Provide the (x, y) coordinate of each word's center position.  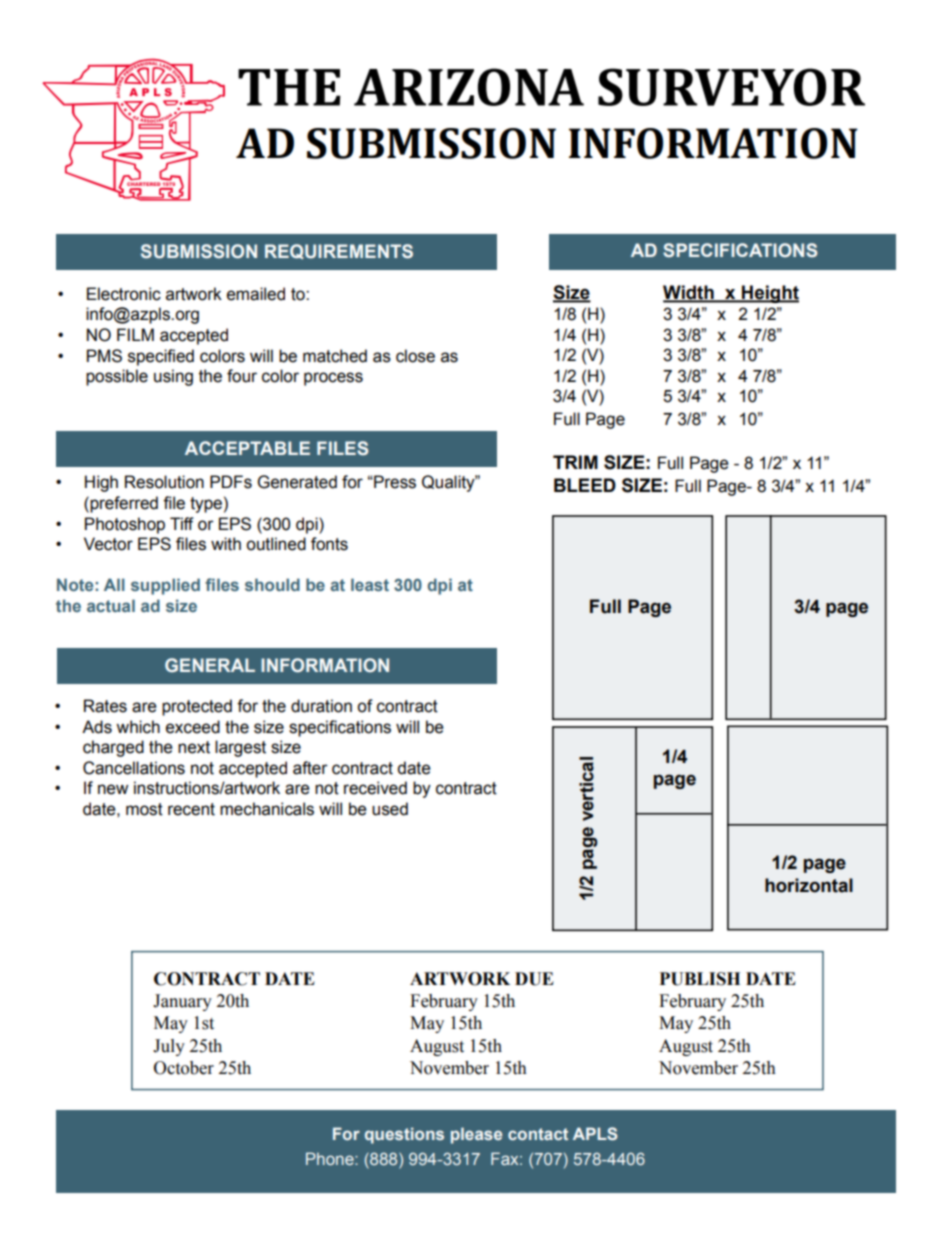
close (415, 356)
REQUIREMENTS (339, 251)
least (370, 584)
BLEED (585, 485)
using (173, 377)
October (184, 1068)
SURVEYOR (731, 87)
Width (689, 293)
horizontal (809, 885)
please (476, 1135)
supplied (165, 586)
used (390, 809)
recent (191, 809)
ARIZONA (469, 87)
